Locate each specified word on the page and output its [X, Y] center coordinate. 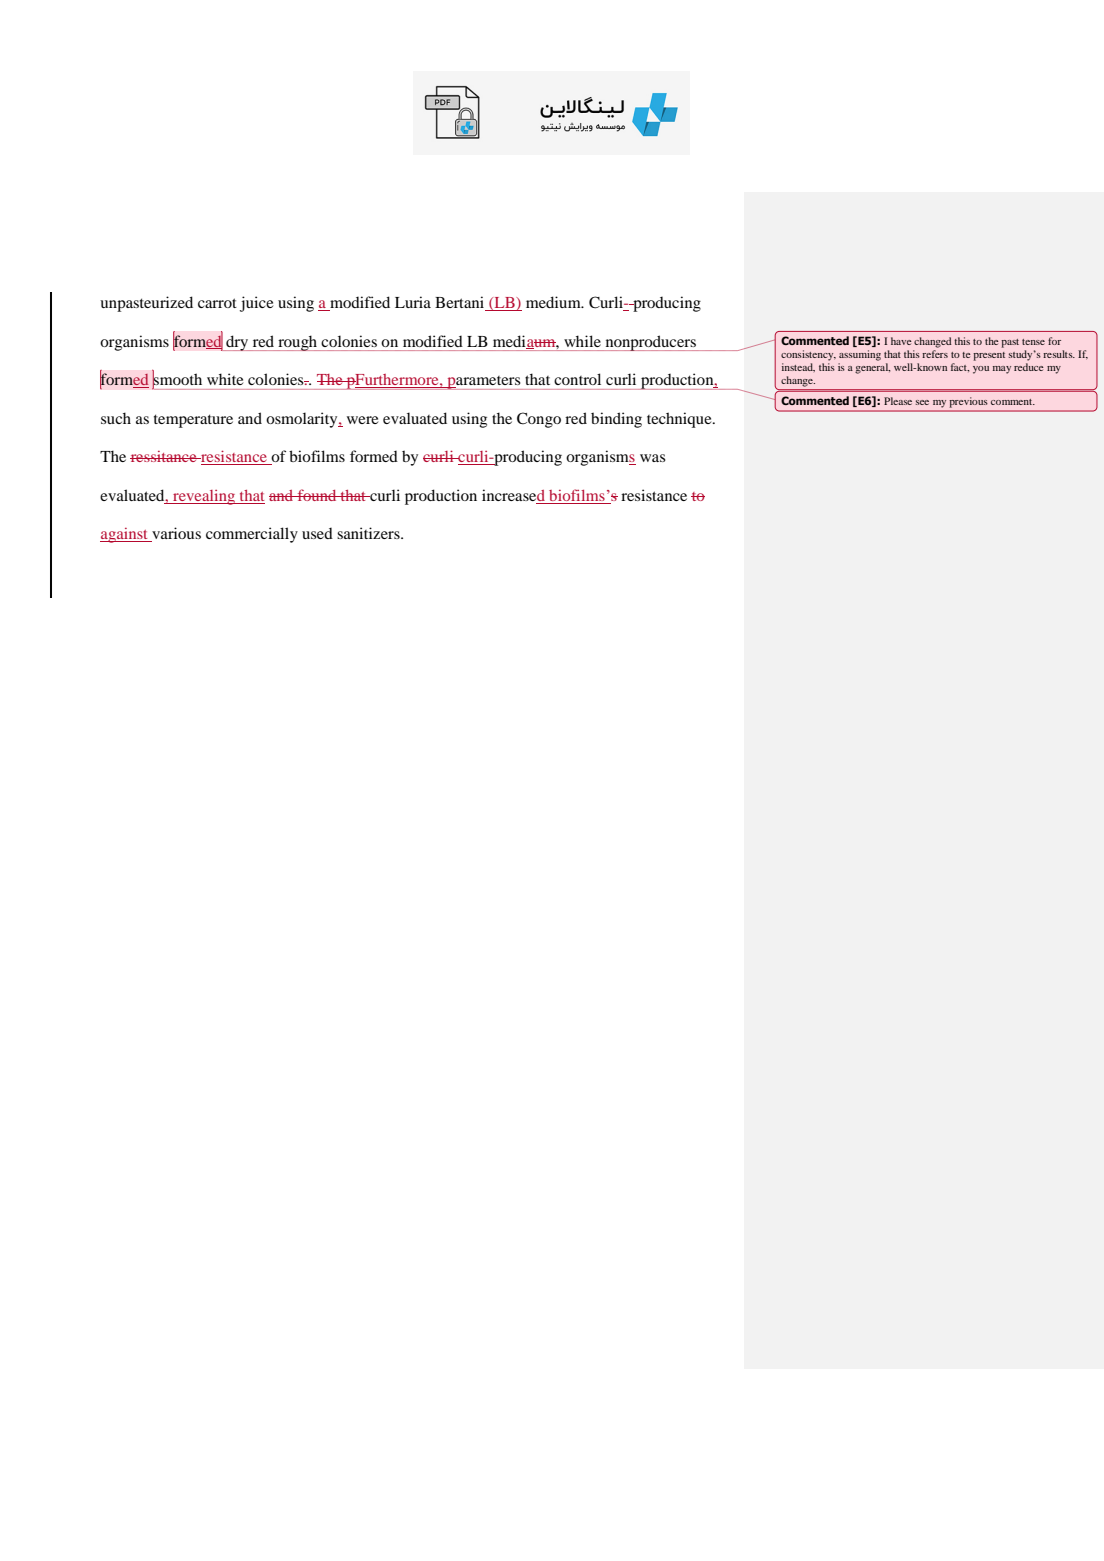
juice [257, 304]
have [901, 341]
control [577, 379]
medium [554, 302]
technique [680, 420]
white [225, 379]
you [981, 370]
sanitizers [369, 533]
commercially [252, 535]
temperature [193, 421]
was [653, 458]
